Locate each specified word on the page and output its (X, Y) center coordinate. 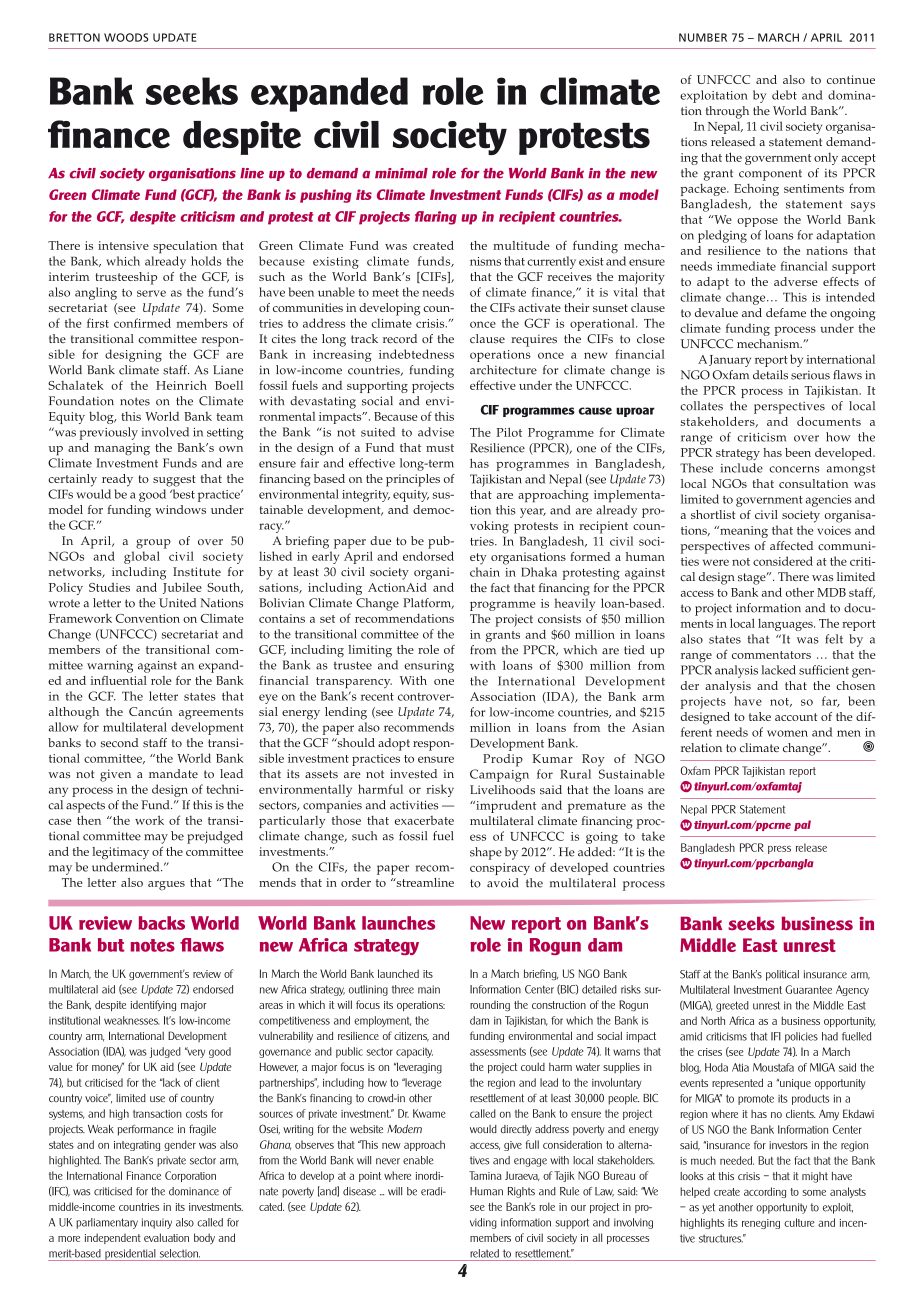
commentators (771, 655)
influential (119, 680)
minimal (401, 173)
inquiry (157, 1223)
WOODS (126, 37)
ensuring (429, 667)
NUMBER (703, 37)
